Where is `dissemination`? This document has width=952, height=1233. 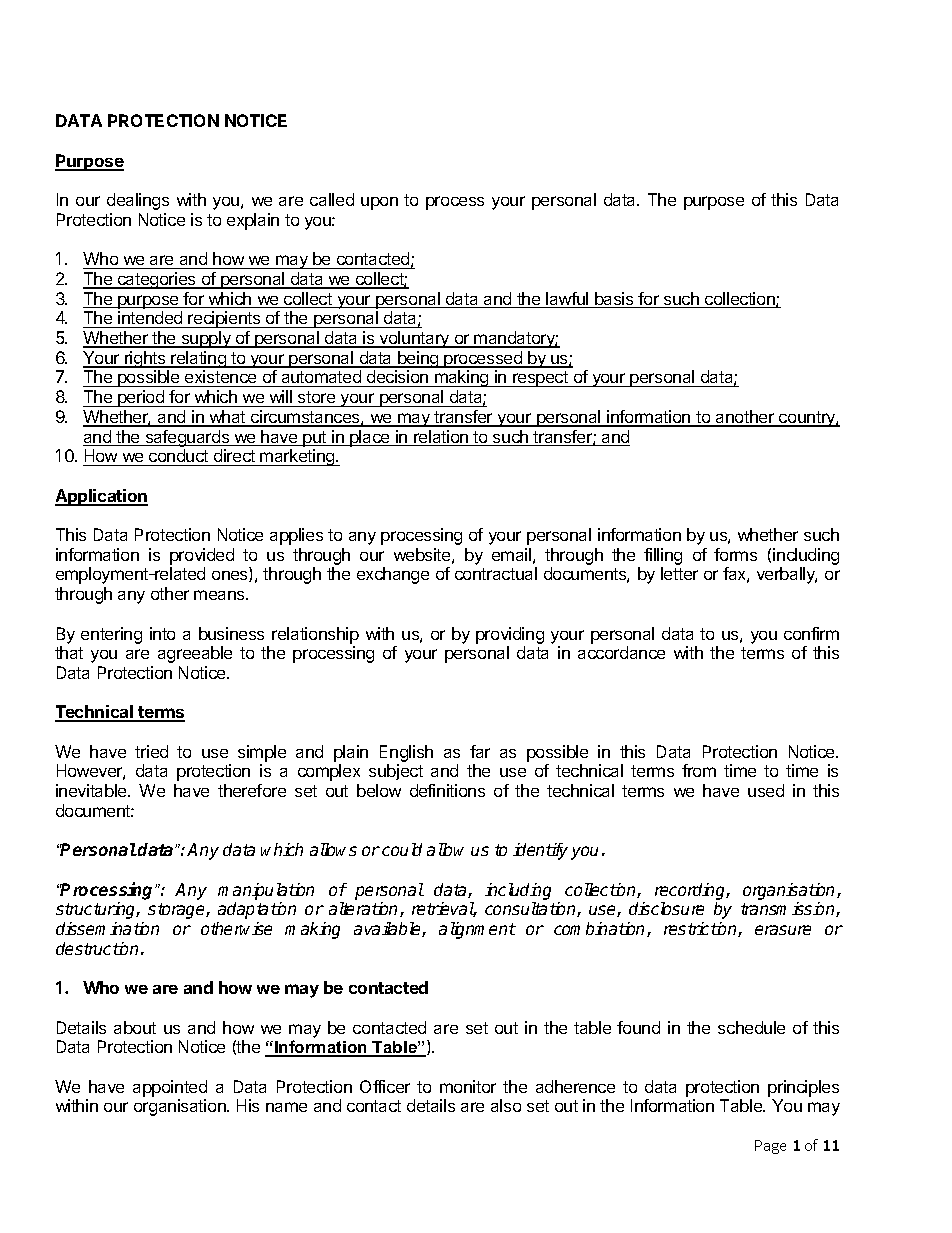
dissemination is located at coordinates (107, 928).
